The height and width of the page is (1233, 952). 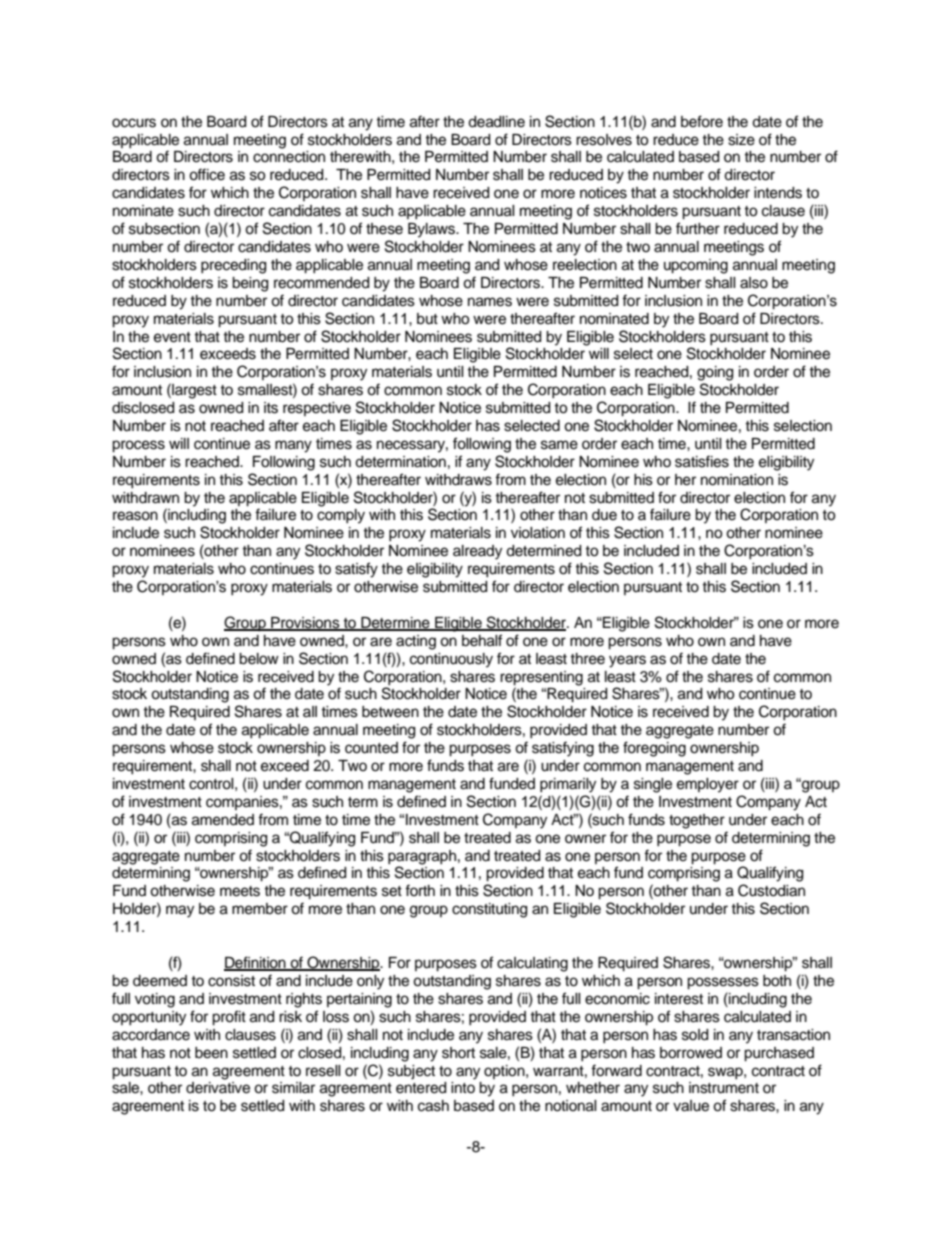 What do you see at coordinates (482, 640) in the page?
I see `behalf` at bounding box center [482, 640].
